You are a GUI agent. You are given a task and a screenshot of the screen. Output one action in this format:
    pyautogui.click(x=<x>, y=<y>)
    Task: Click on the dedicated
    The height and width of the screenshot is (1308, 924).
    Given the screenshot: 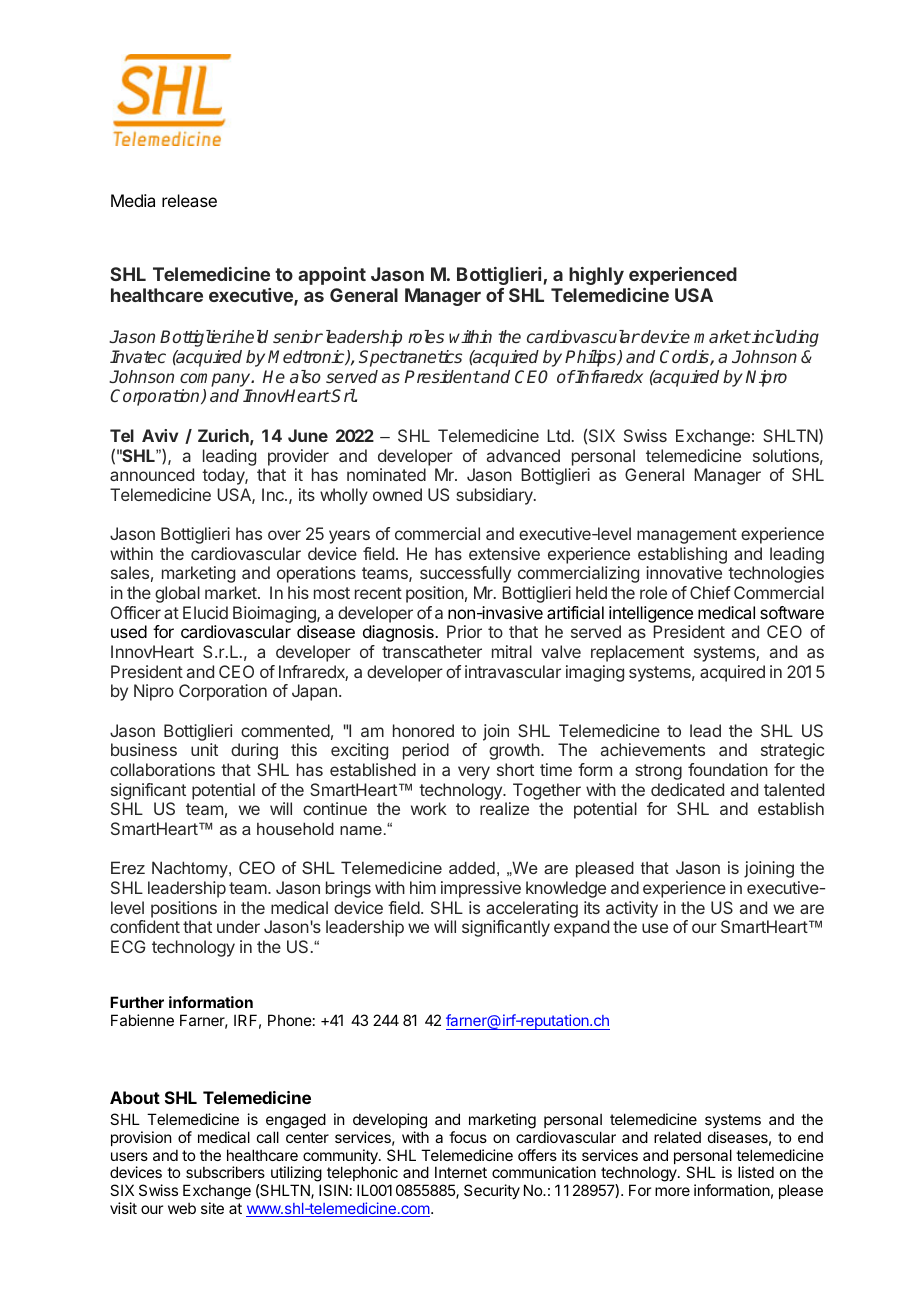 What is the action you would take?
    pyautogui.click(x=687, y=789)
